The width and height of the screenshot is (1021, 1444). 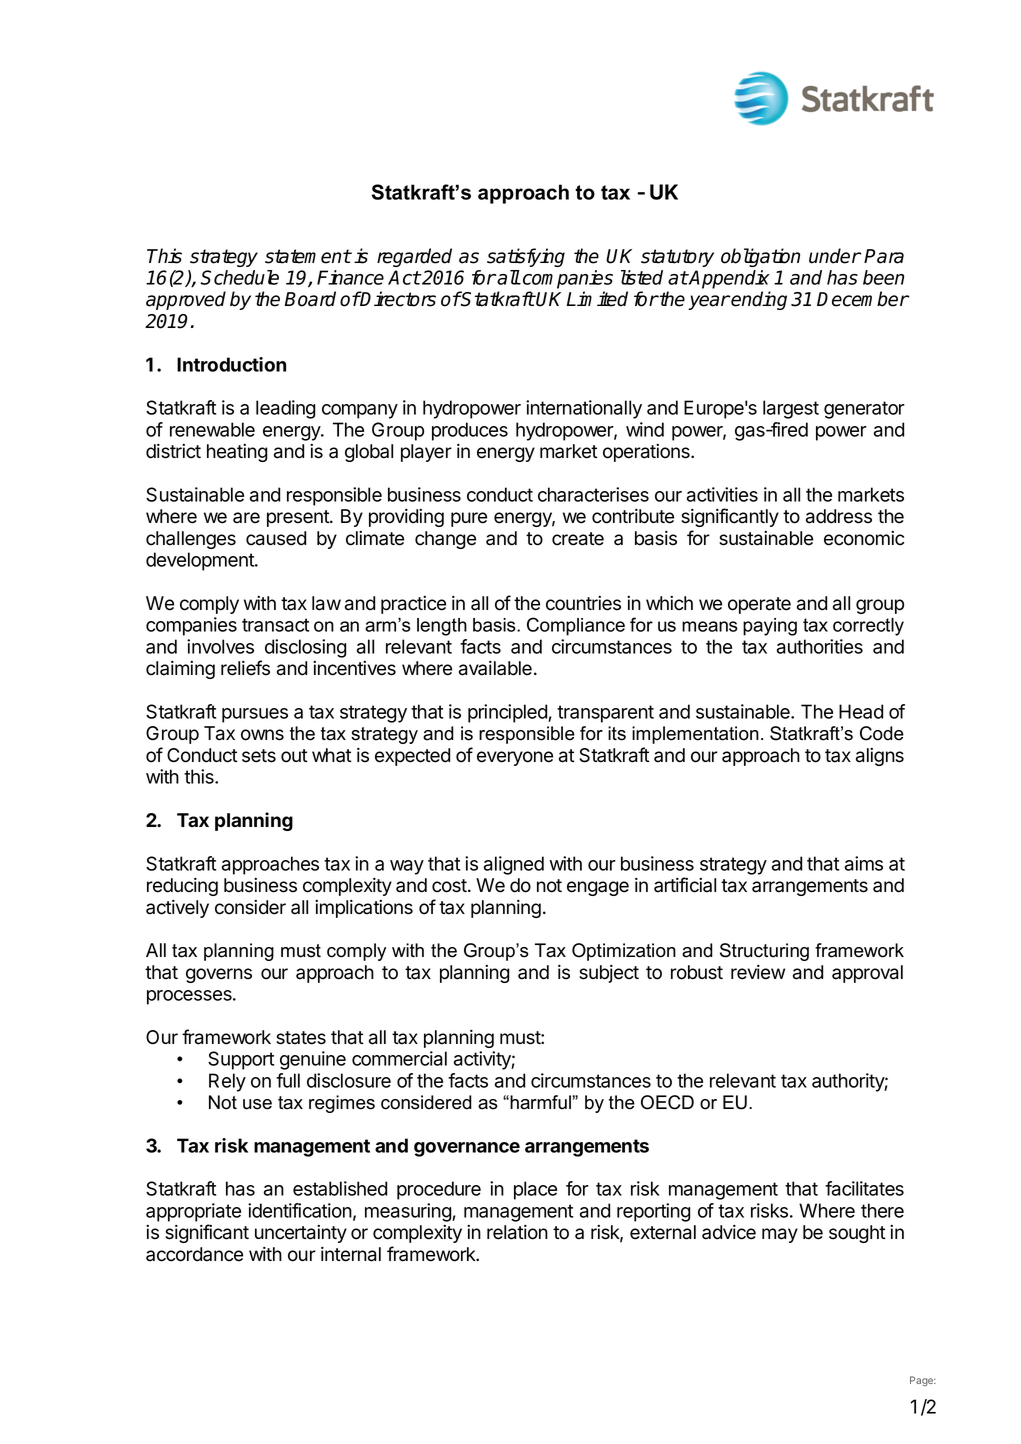 What do you see at coordinates (867, 974) in the screenshot?
I see `approval` at bounding box center [867, 974].
